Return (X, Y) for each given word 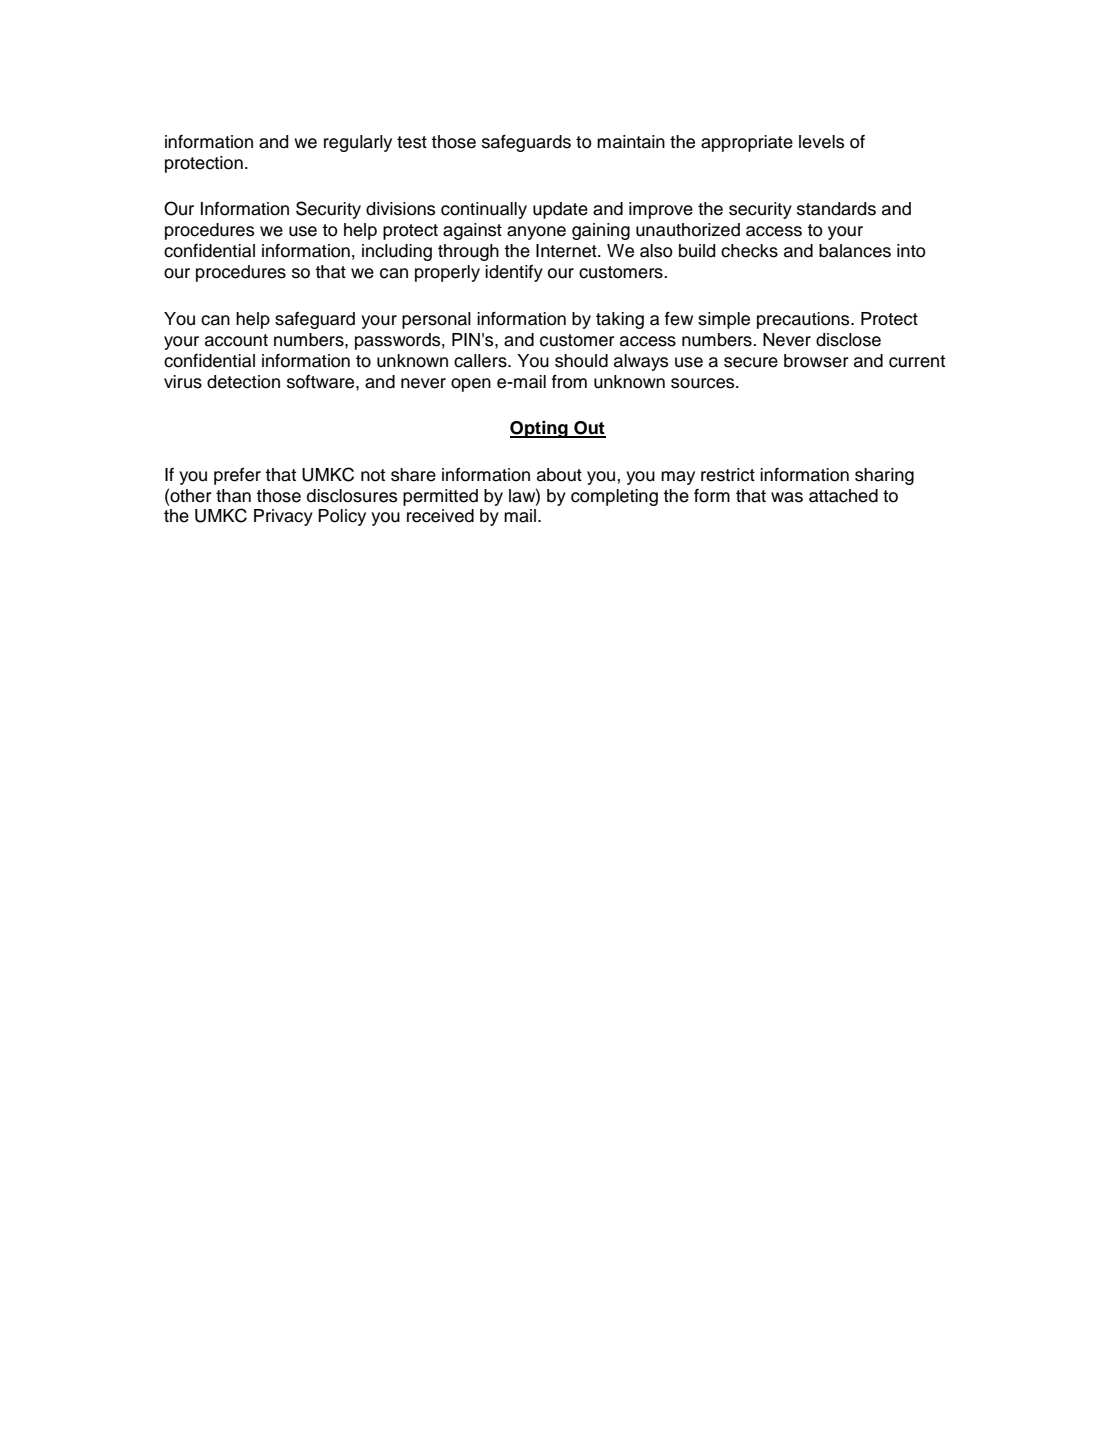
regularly (358, 143)
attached (843, 496)
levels (821, 142)
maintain (631, 142)
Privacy (283, 517)
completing (614, 497)
